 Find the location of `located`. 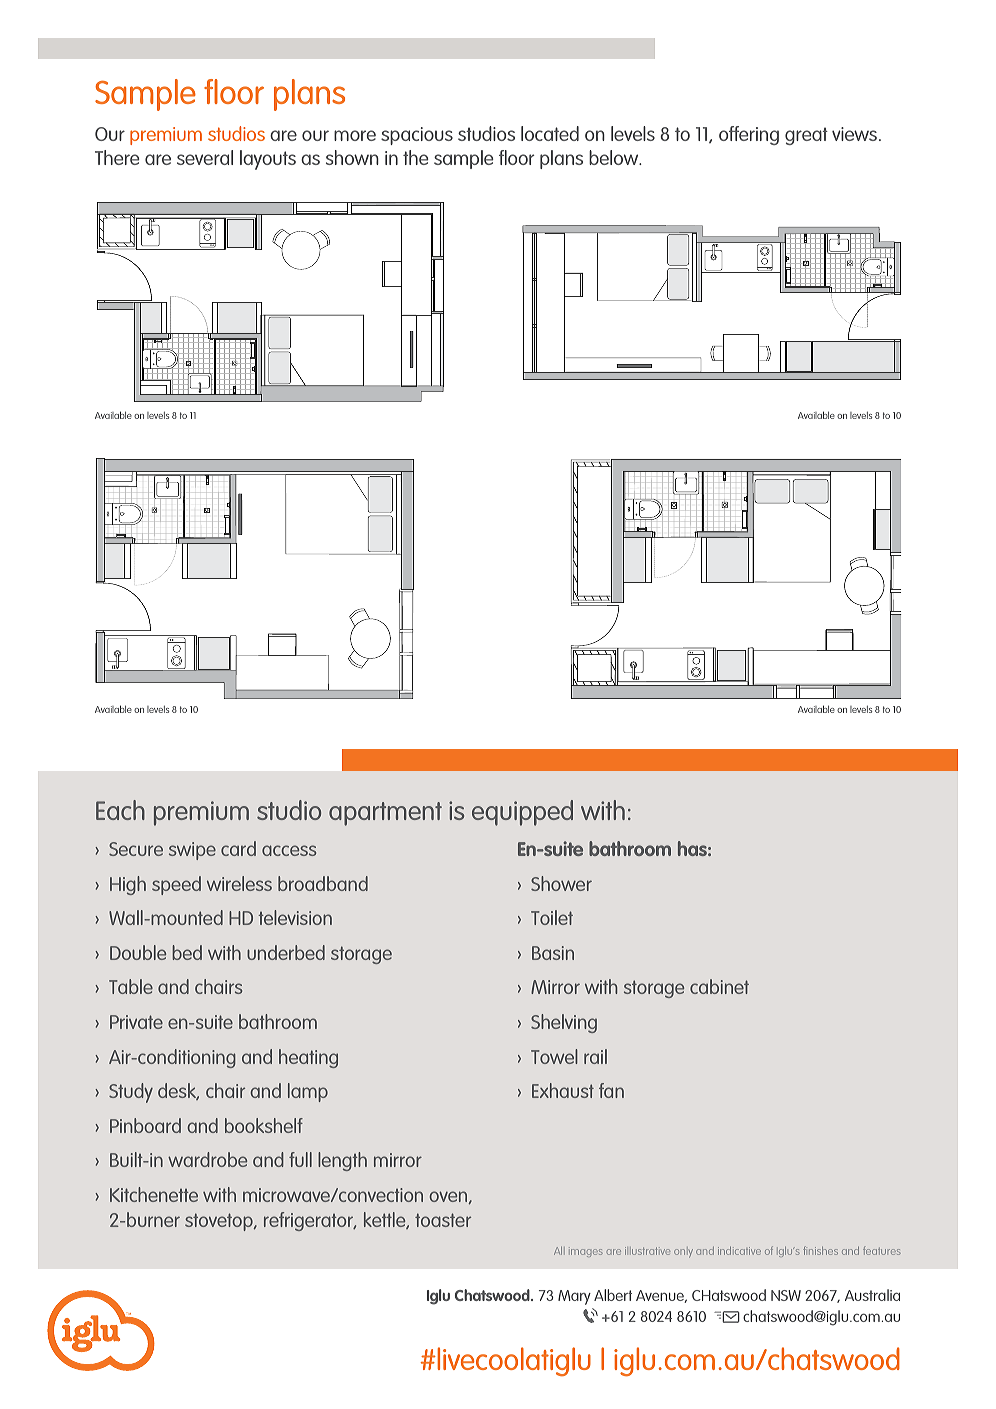

located is located at coordinates (550, 133).
